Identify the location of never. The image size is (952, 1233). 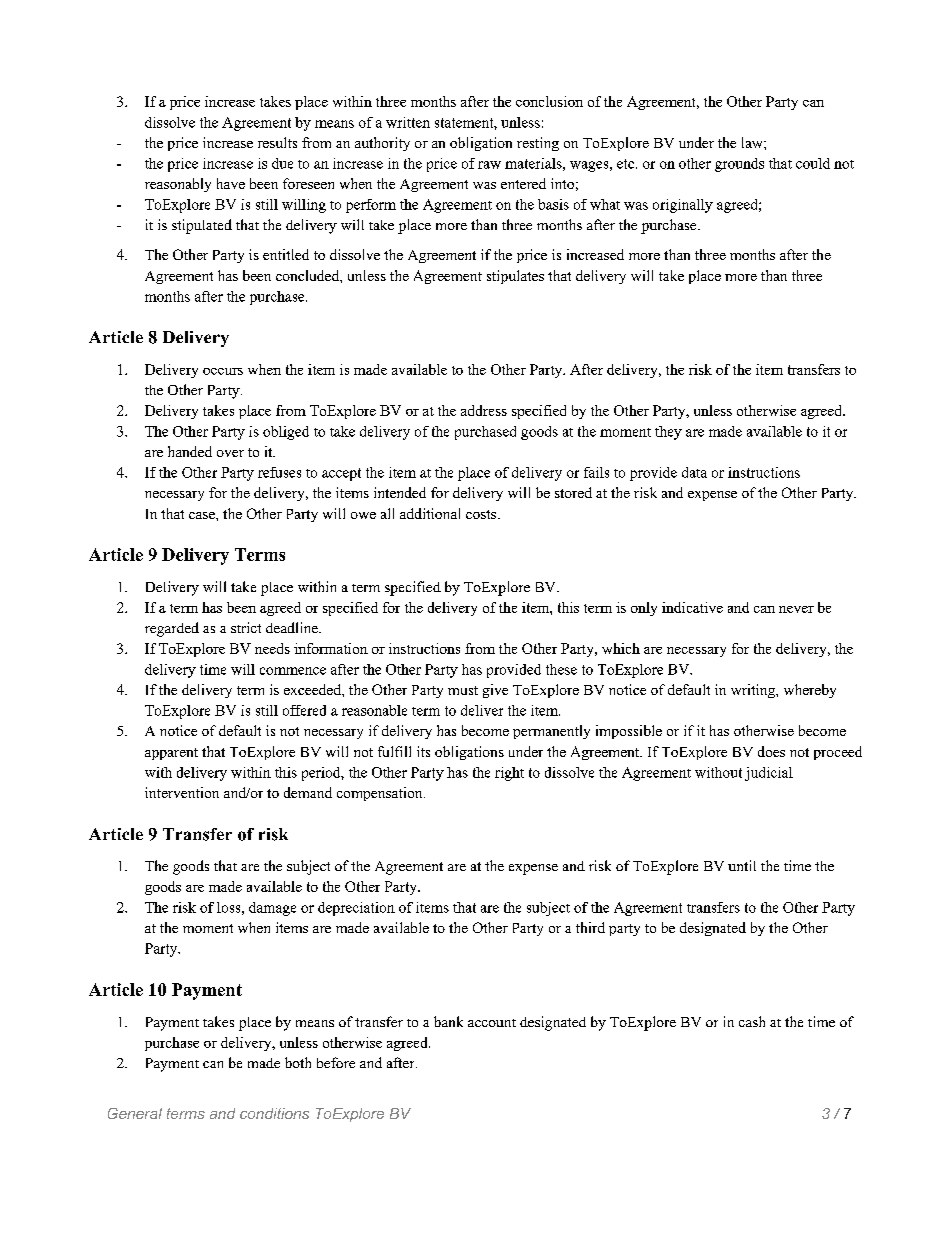
(796, 609).
